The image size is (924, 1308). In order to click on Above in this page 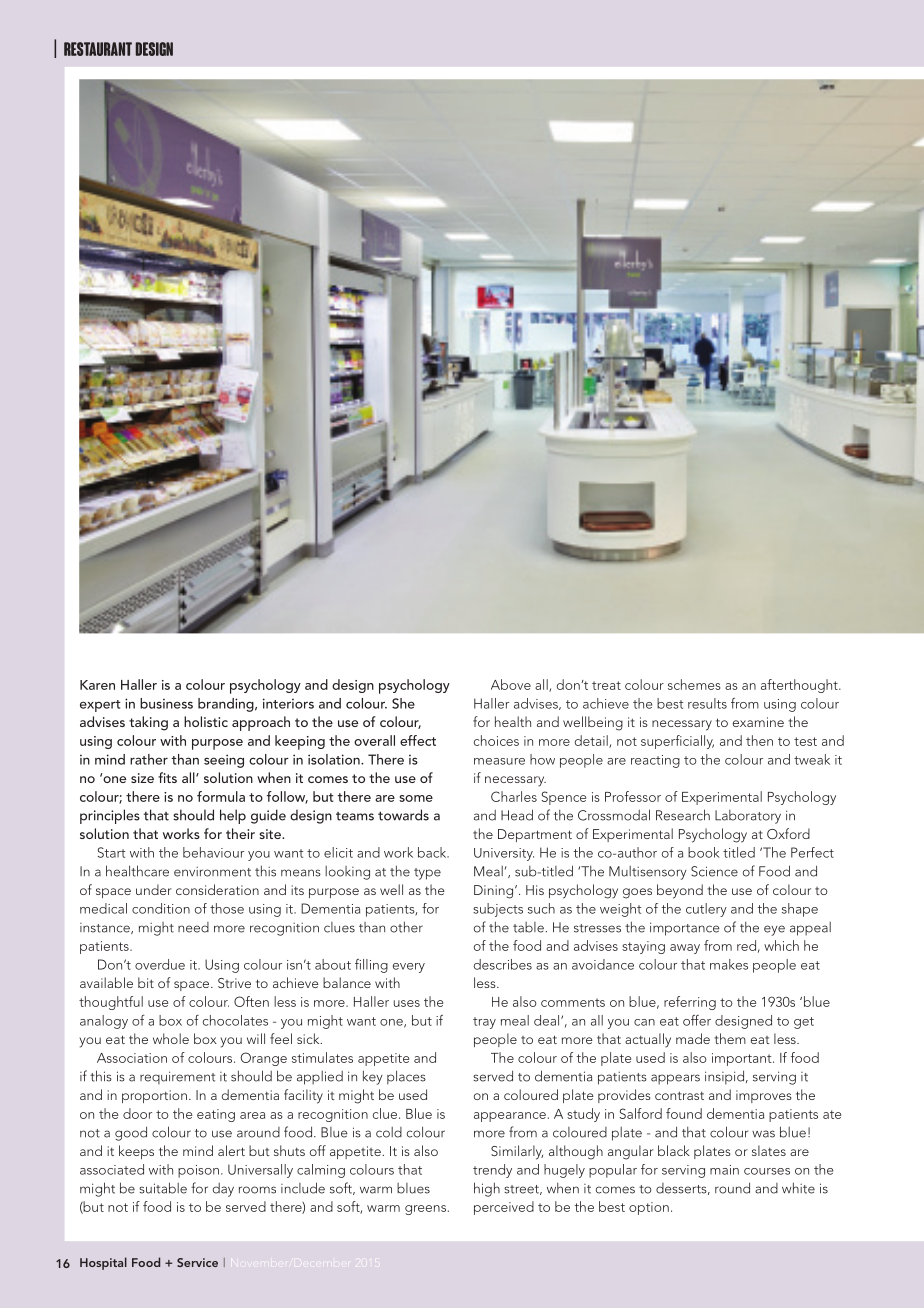, I will do `click(511, 684)`.
